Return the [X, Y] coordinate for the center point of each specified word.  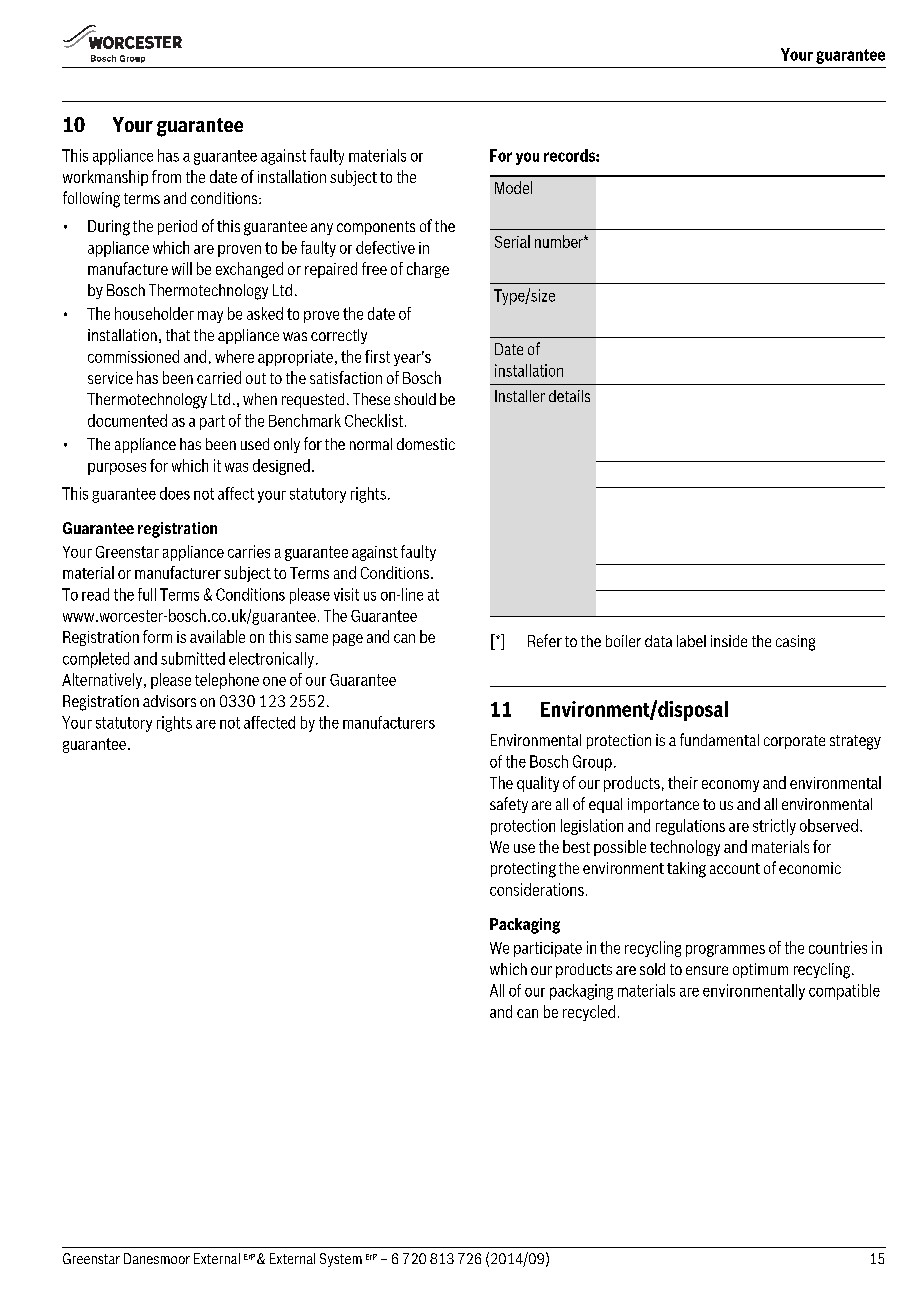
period [177, 227]
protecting [523, 870]
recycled [589, 1013]
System [341, 1260]
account [735, 868]
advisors [169, 701]
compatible [844, 992]
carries [249, 551]
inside [729, 641]
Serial [512, 241]
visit [346, 594]
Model [513, 187]
